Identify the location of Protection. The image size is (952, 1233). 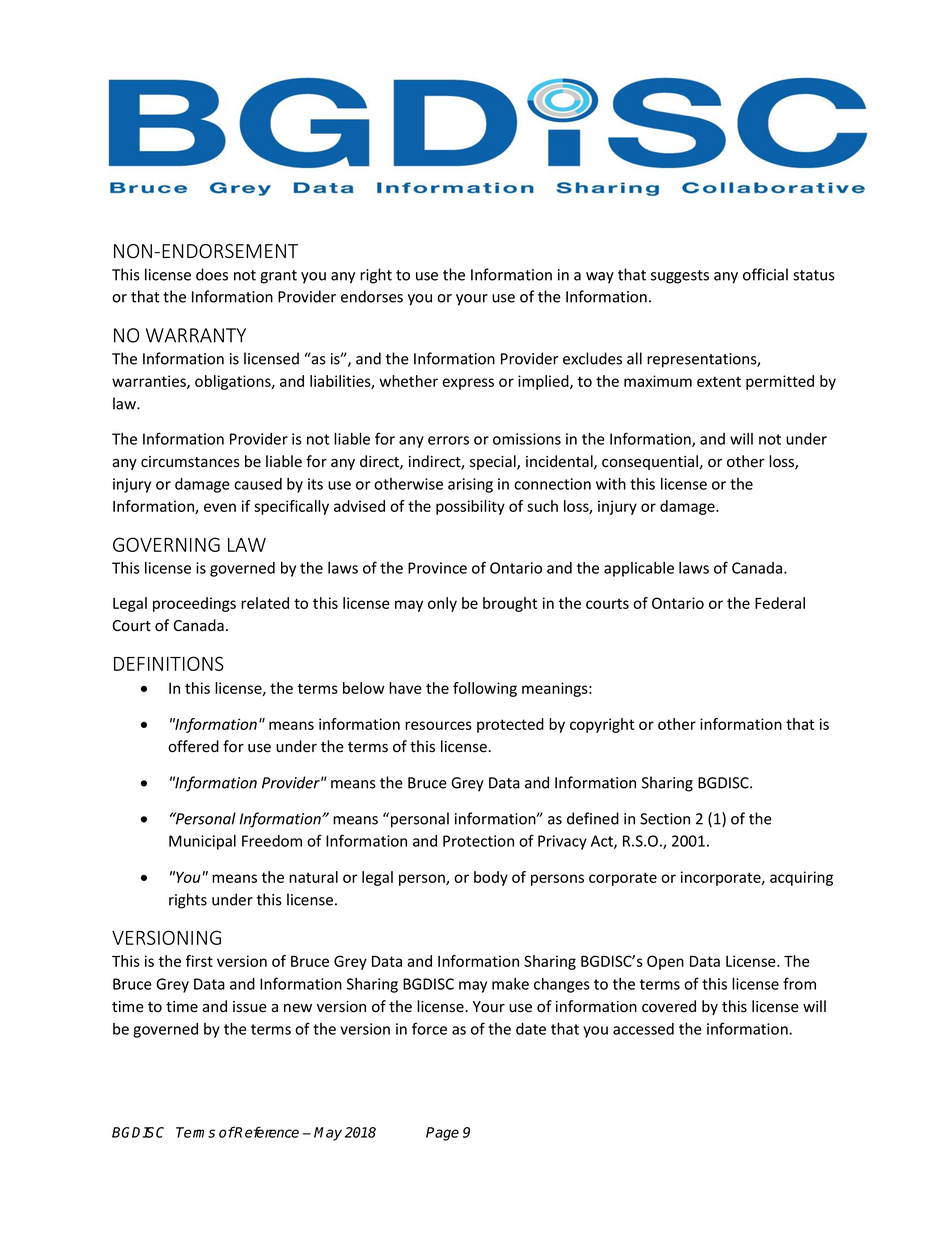
(478, 841).
